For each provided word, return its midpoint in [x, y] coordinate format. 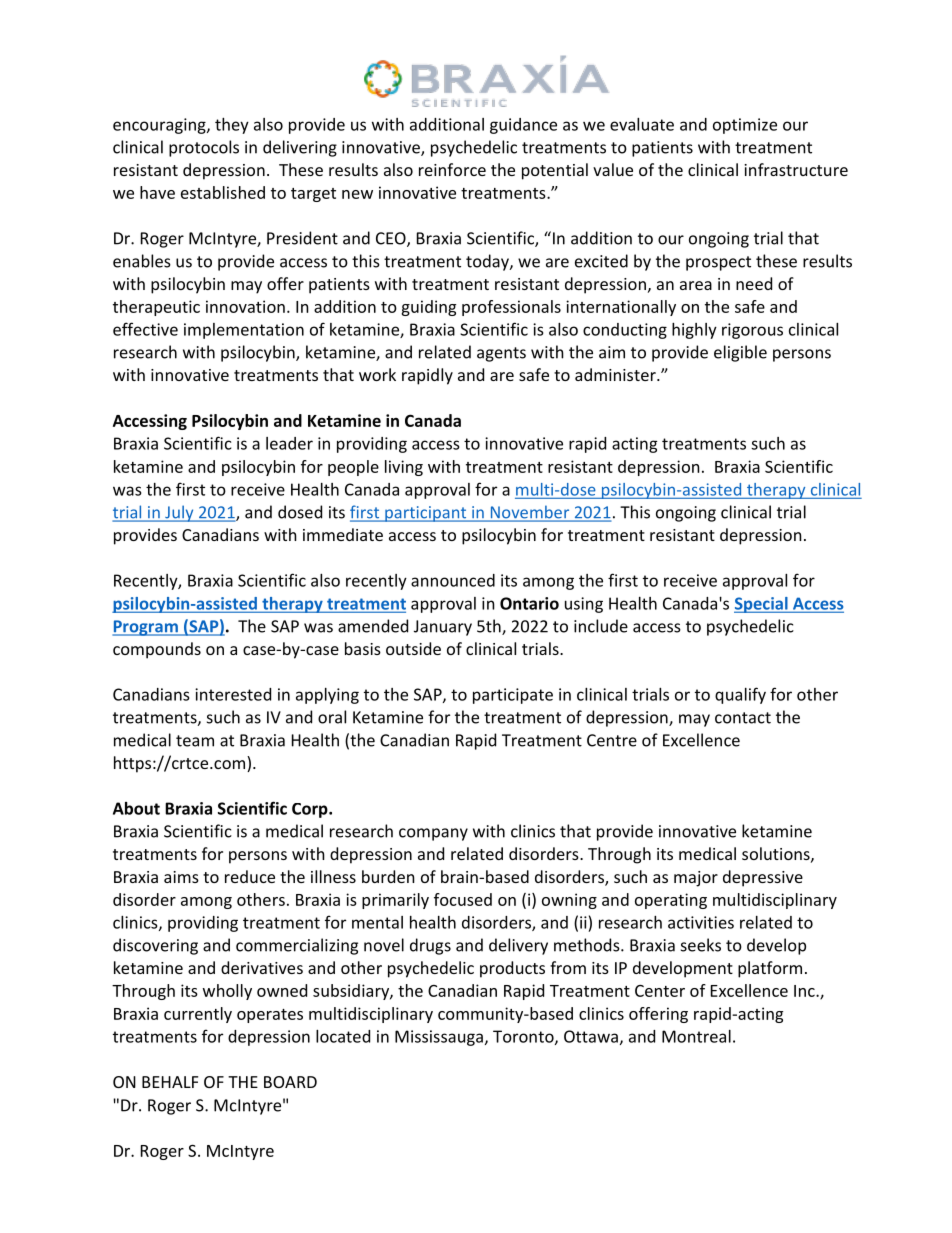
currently [198, 1015]
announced [453, 580]
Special [762, 605]
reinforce [452, 169]
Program [146, 628]
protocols [204, 148]
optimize [745, 126]
